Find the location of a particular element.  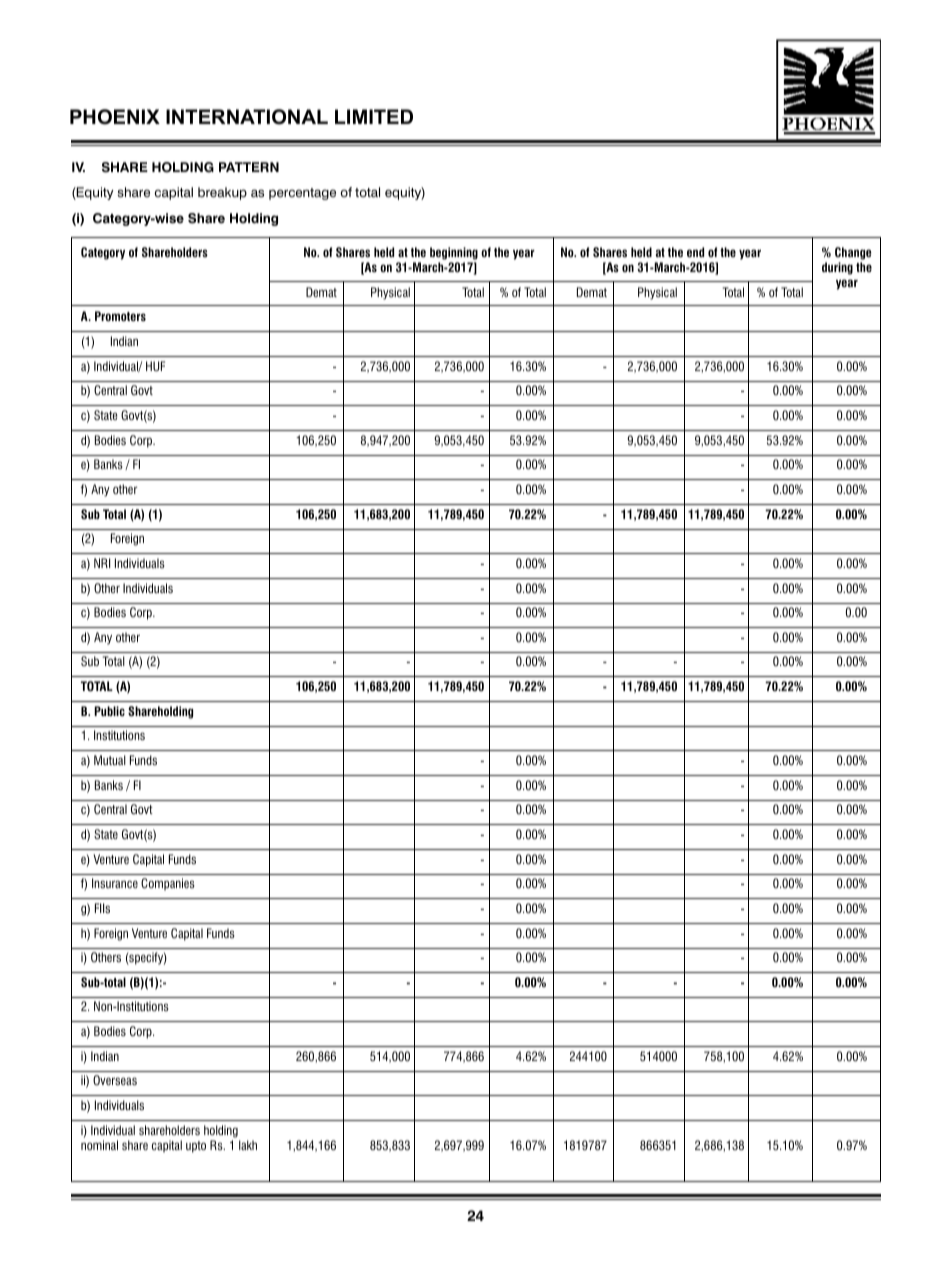

Change is located at coordinates (853, 253).
